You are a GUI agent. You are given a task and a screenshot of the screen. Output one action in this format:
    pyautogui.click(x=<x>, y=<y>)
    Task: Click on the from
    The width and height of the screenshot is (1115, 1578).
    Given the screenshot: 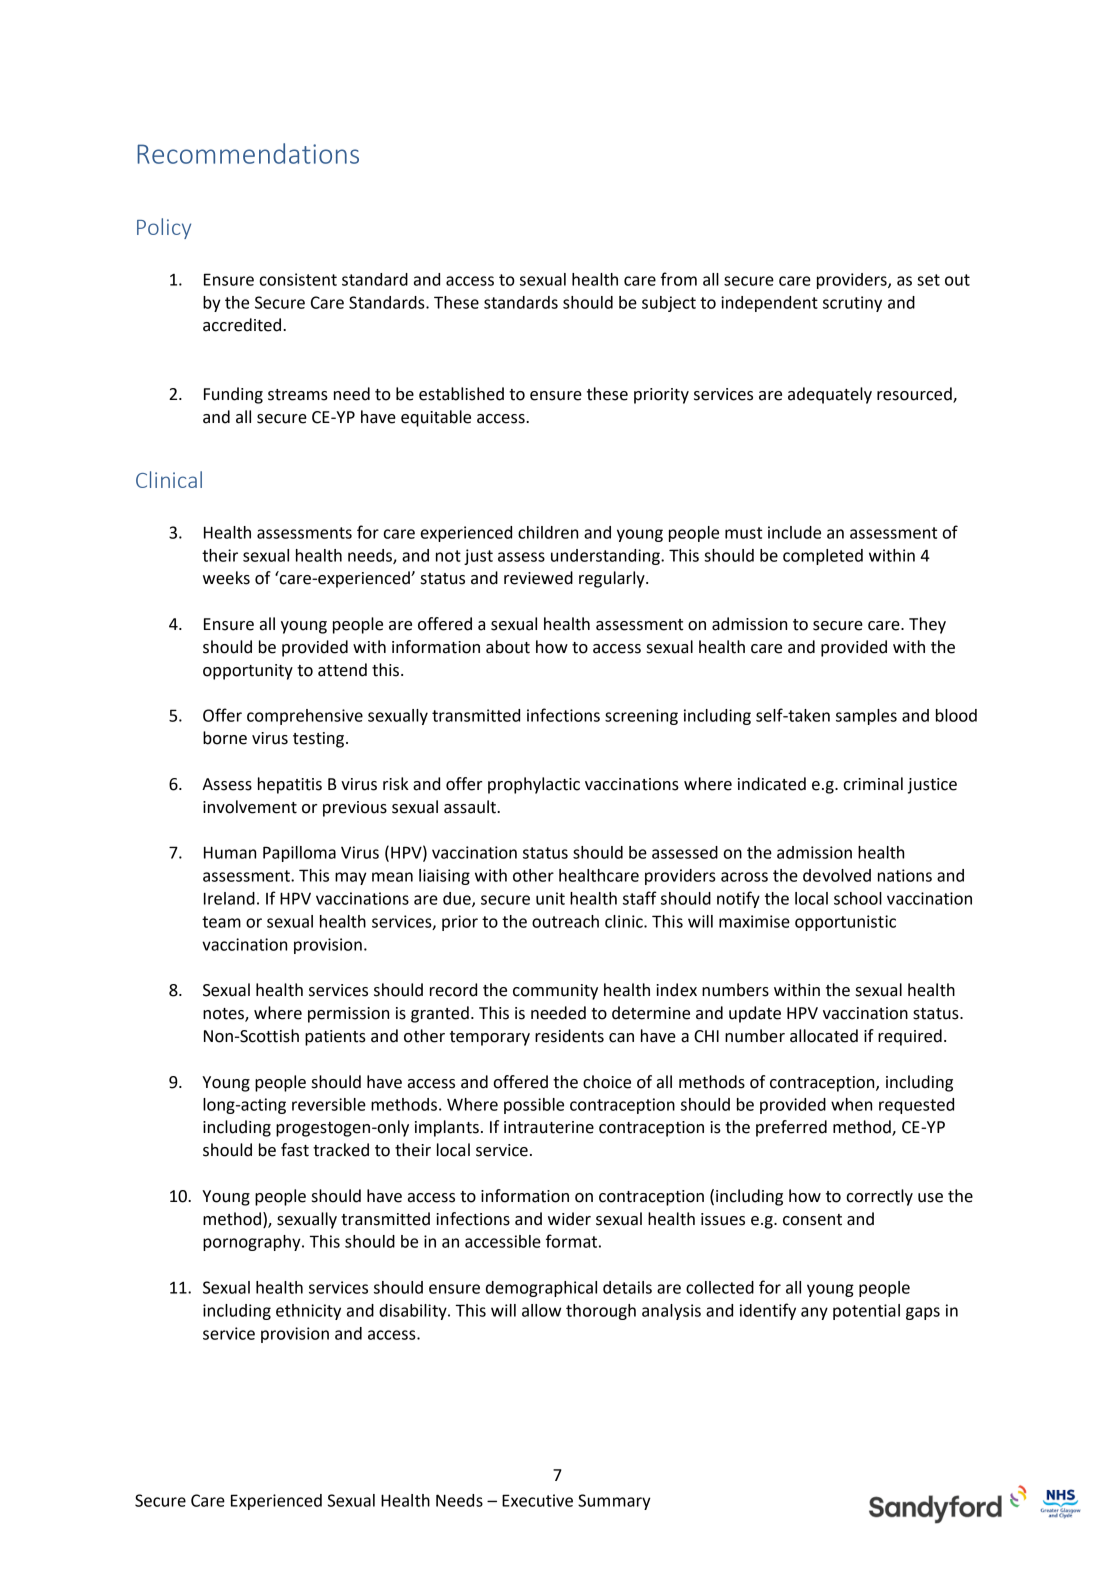 What is the action you would take?
    pyautogui.click(x=679, y=279)
